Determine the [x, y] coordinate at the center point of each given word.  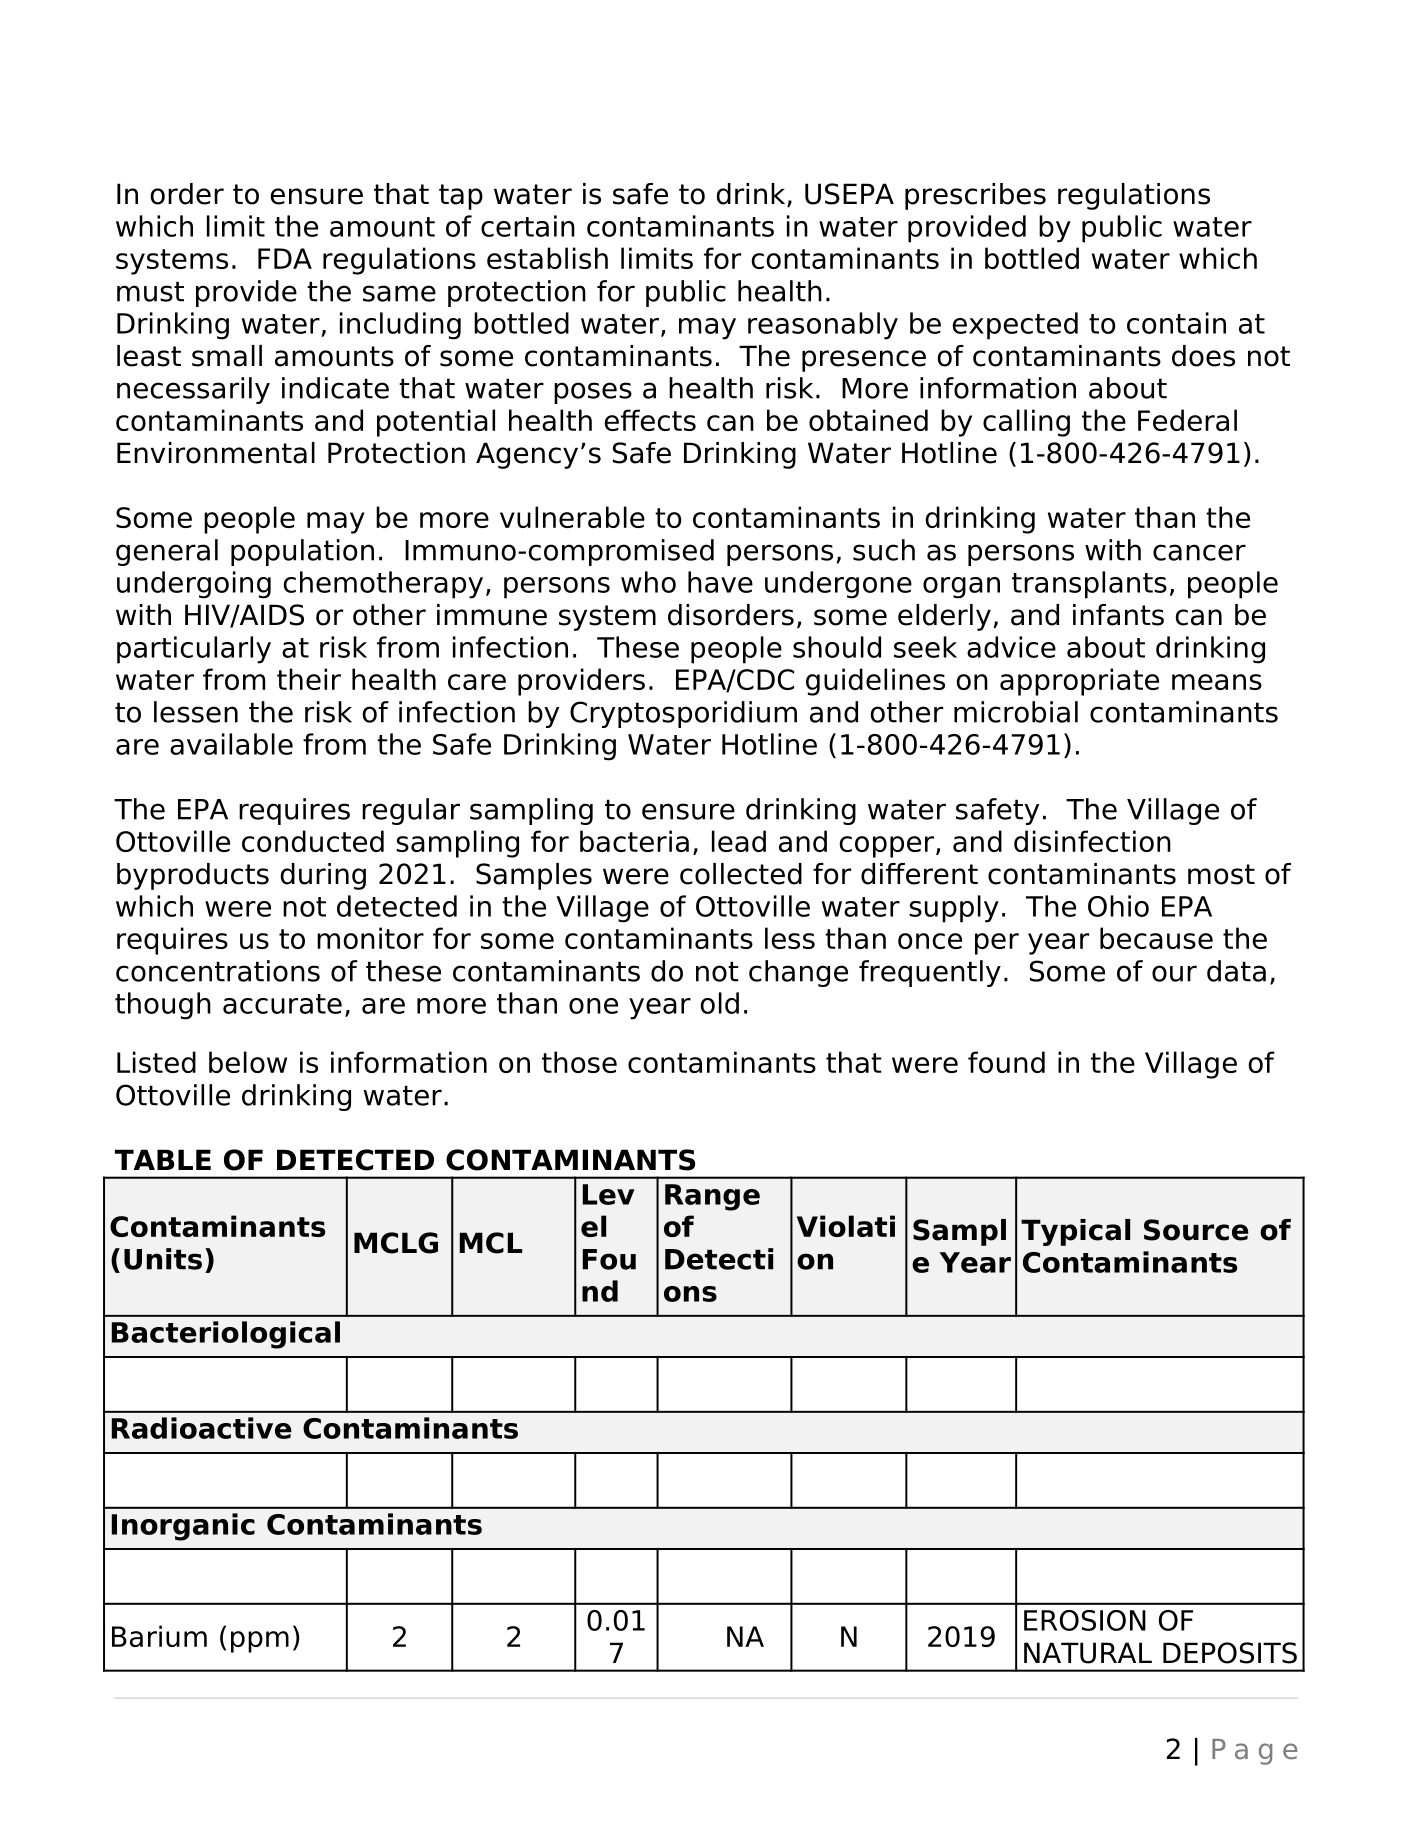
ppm [260, 1642]
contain [1176, 323]
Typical [1075, 1232]
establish [547, 258]
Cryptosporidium [683, 714]
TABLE [163, 1159]
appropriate [1079, 682]
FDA [285, 258]
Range [712, 1197]
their [309, 679]
